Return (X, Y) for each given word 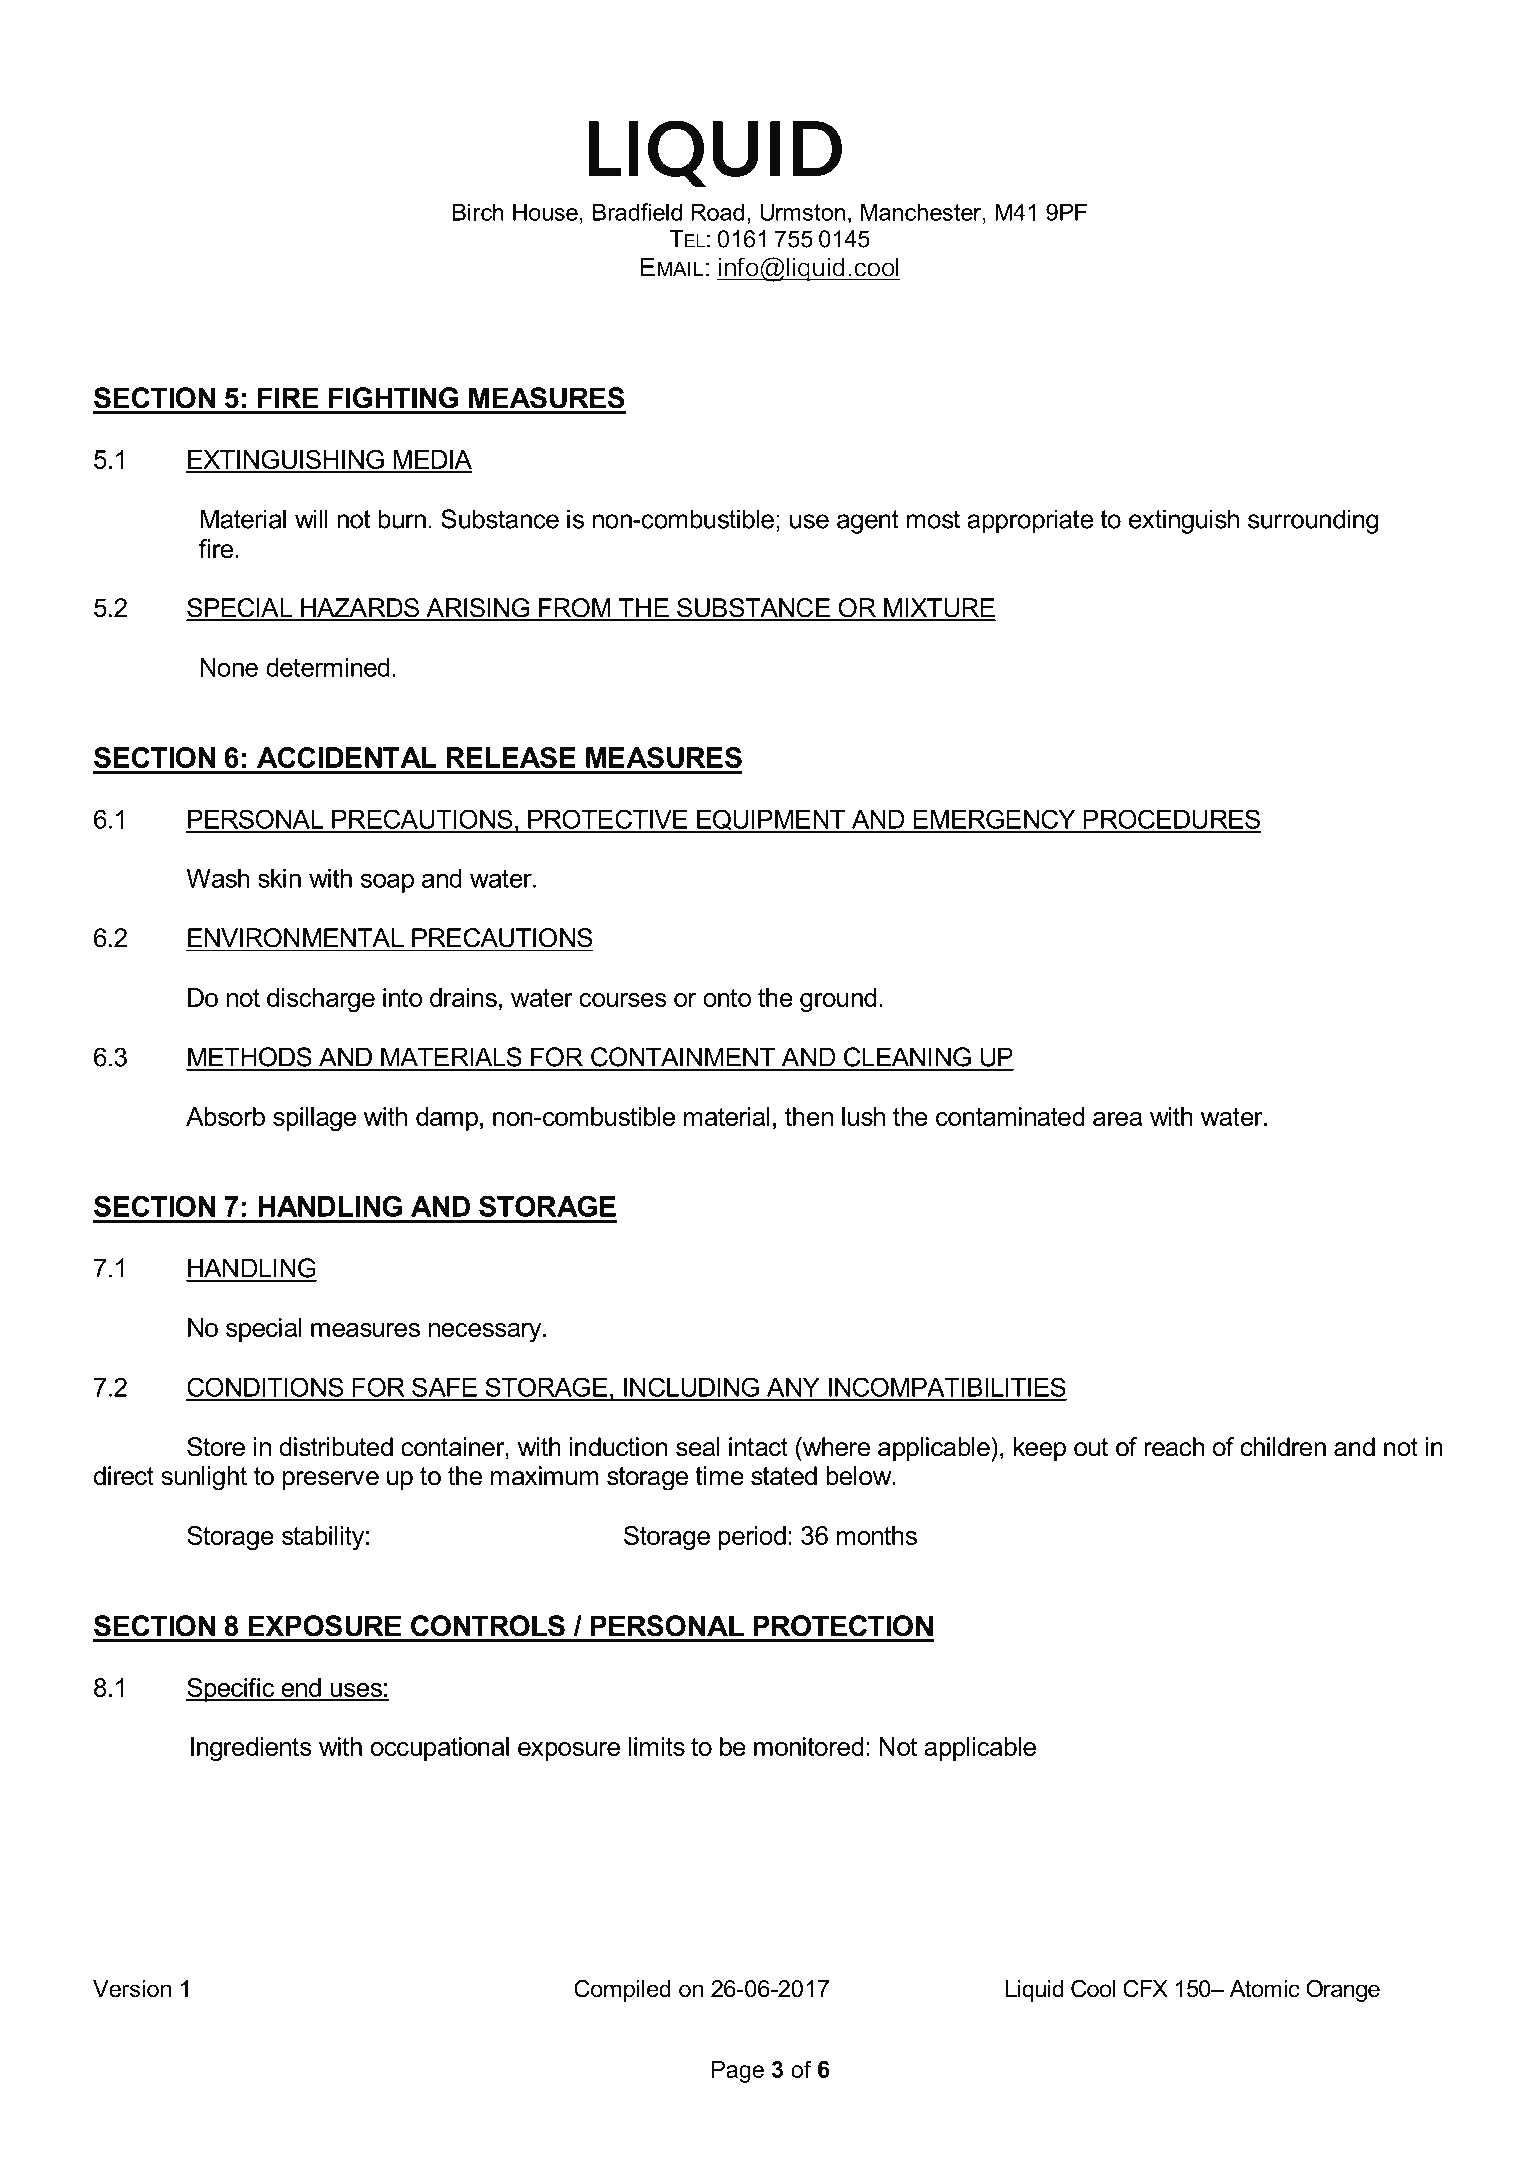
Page (738, 2072)
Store (216, 1447)
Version (132, 1989)
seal (698, 1447)
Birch (478, 212)
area (1117, 1119)
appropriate (1030, 521)
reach (1174, 1447)
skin (279, 878)
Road (717, 212)
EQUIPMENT (771, 821)
